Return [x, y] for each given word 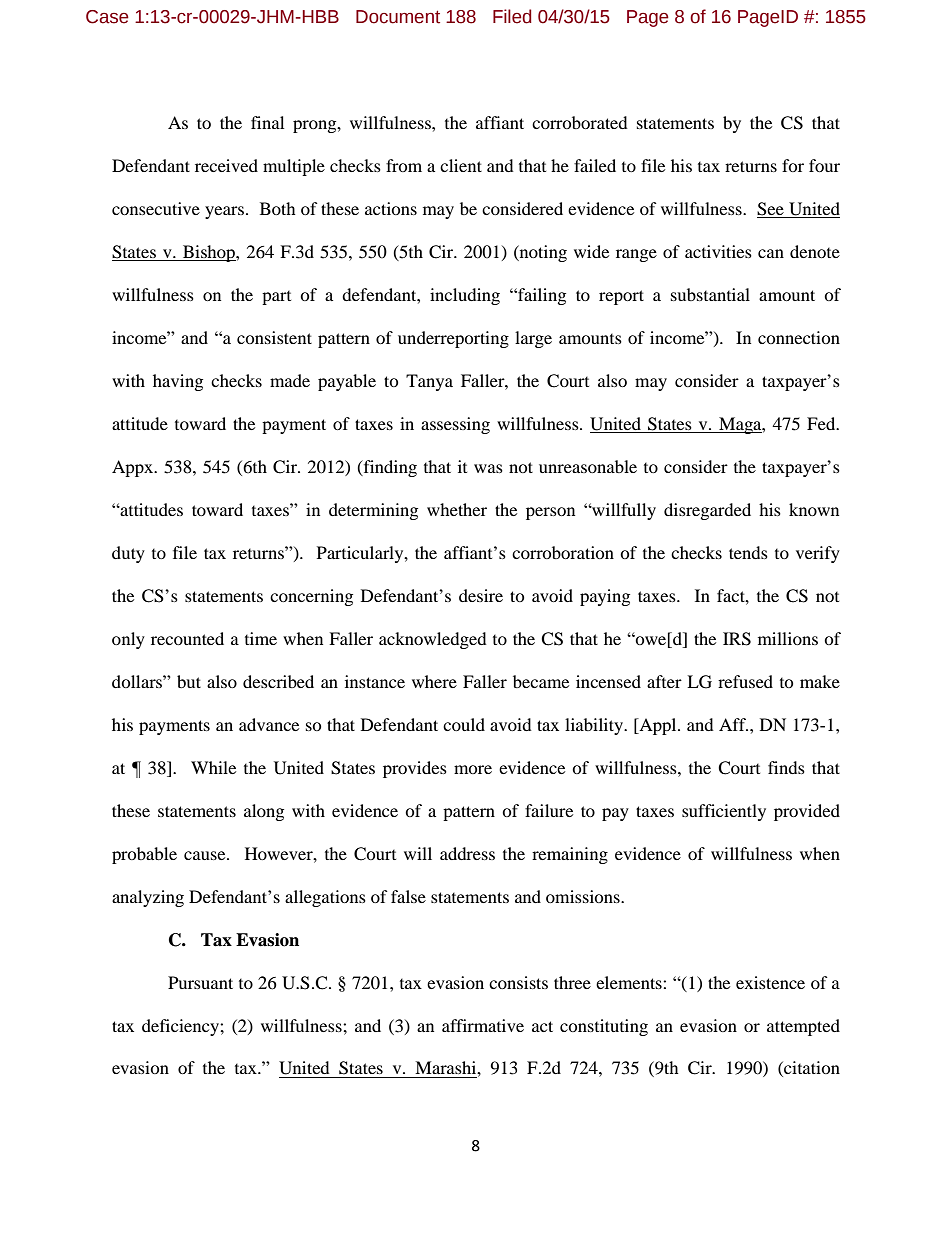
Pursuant [200, 982]
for [793, 165]
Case [107, 17]
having [178, 382]
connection [799, 337]
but [189, 681]
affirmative [483, 1025]
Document [398, 17]
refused [745, 681]
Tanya [429, 382]
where [434, 681]
